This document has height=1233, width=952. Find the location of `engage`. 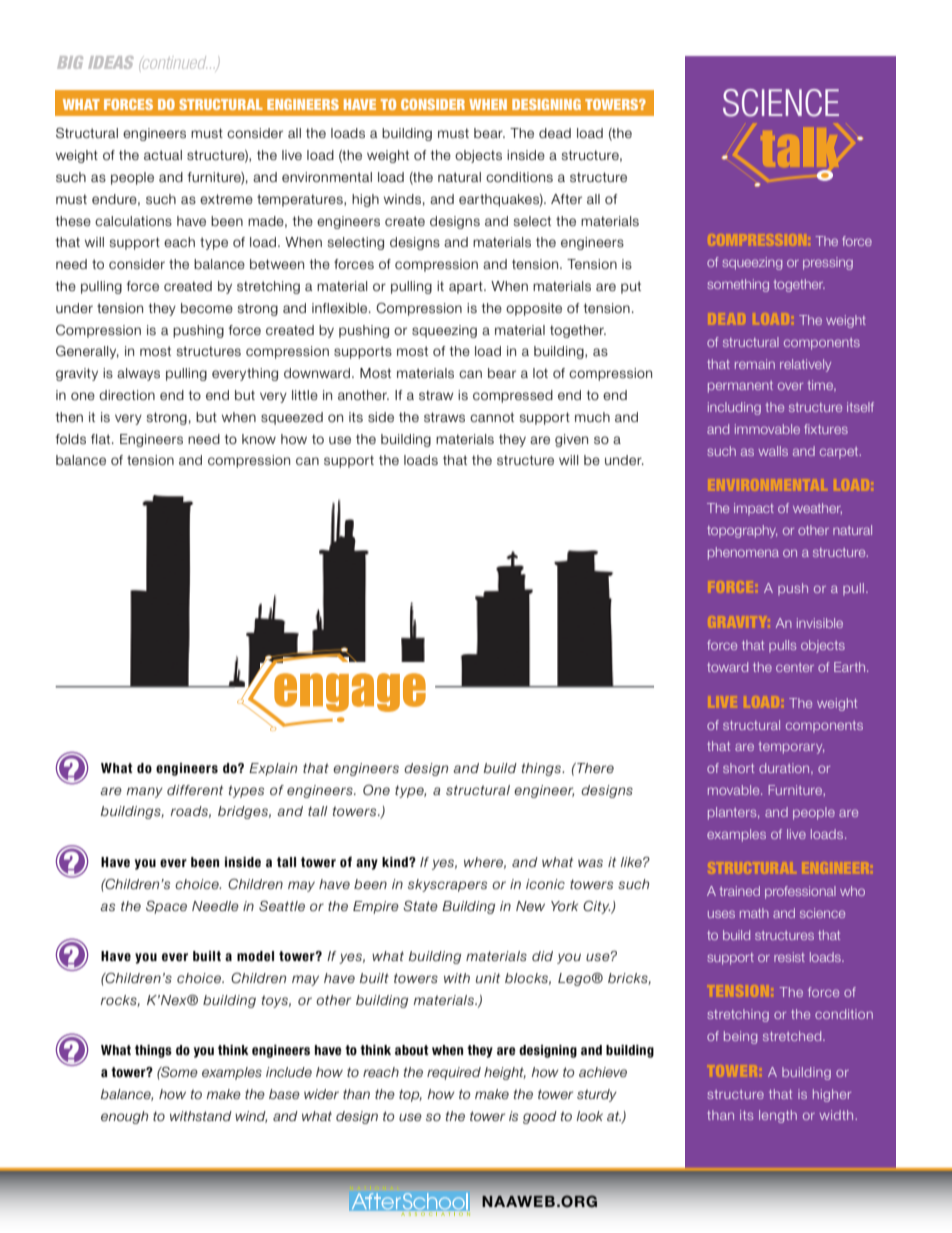

engage is located at coordinates (349, 693).
